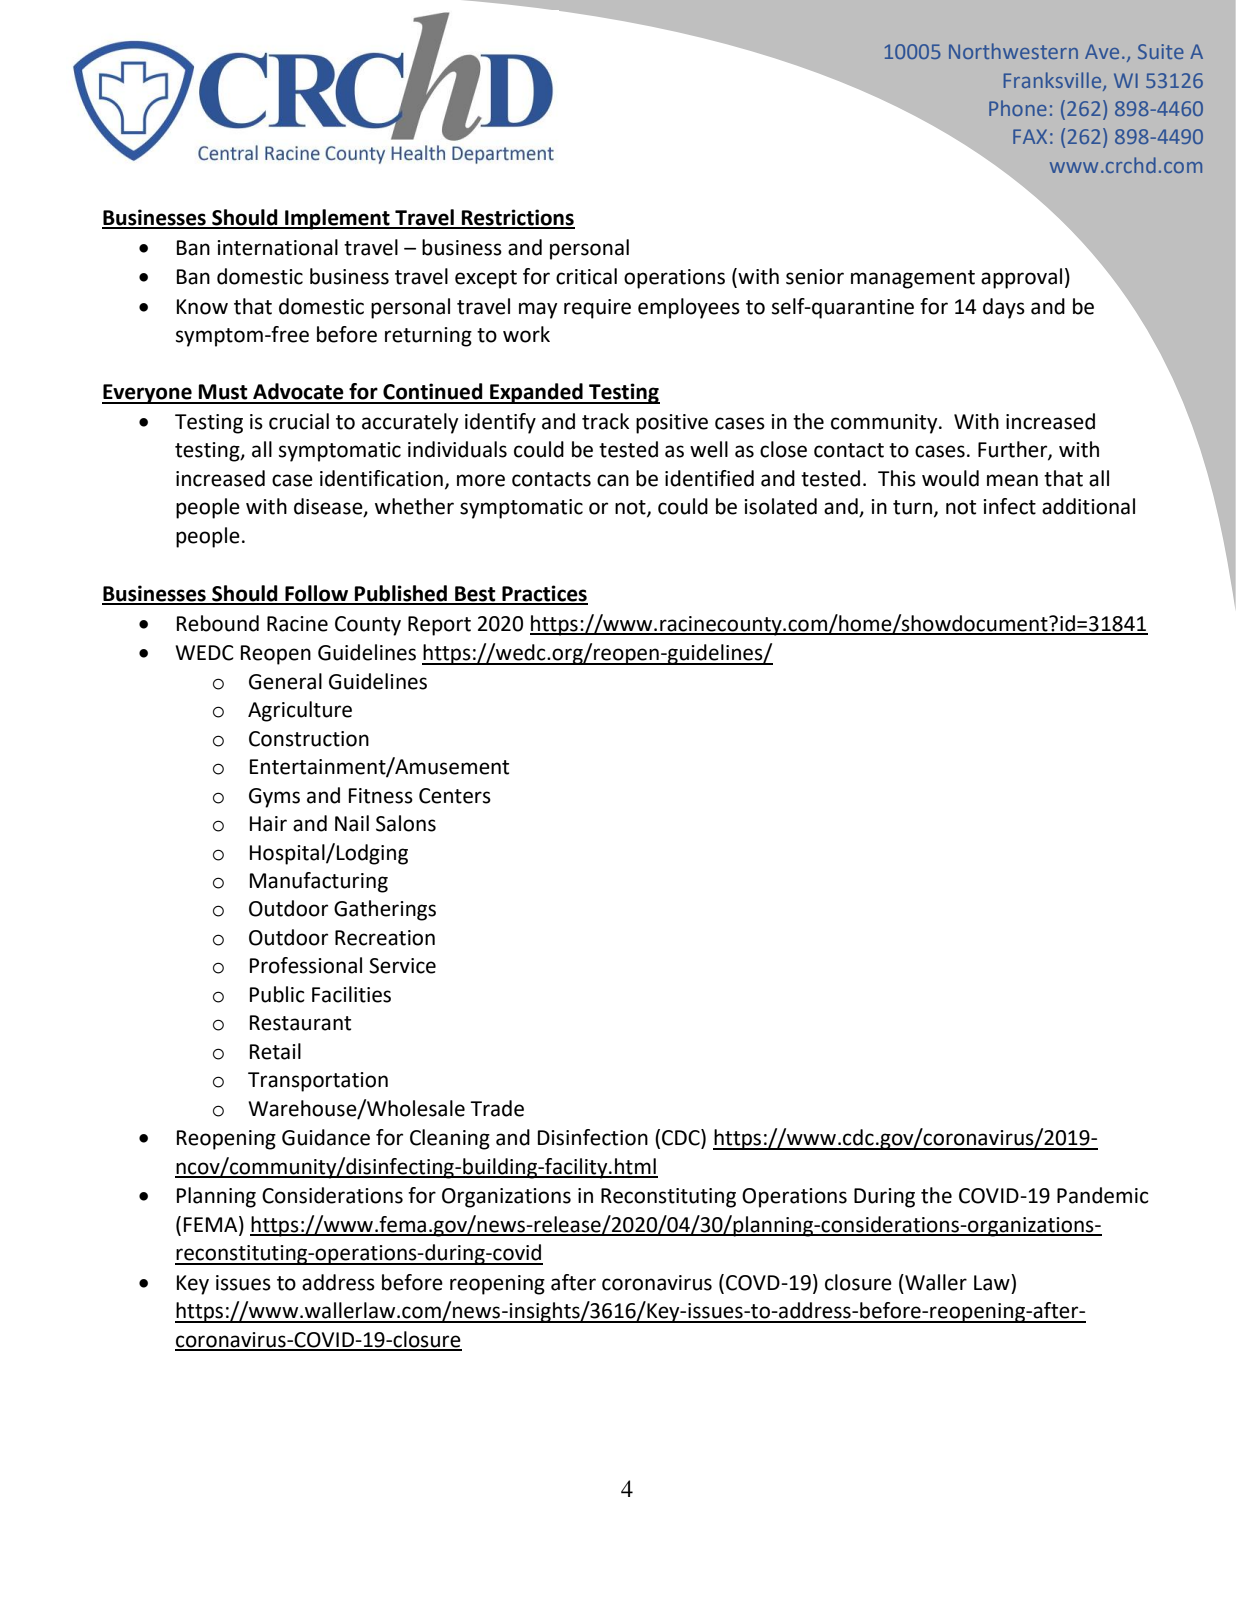 This screenshot has width=1240, height=1605. Describe the element at coordinates (689, 308) in the screenshot. I see `employees` at that location.
